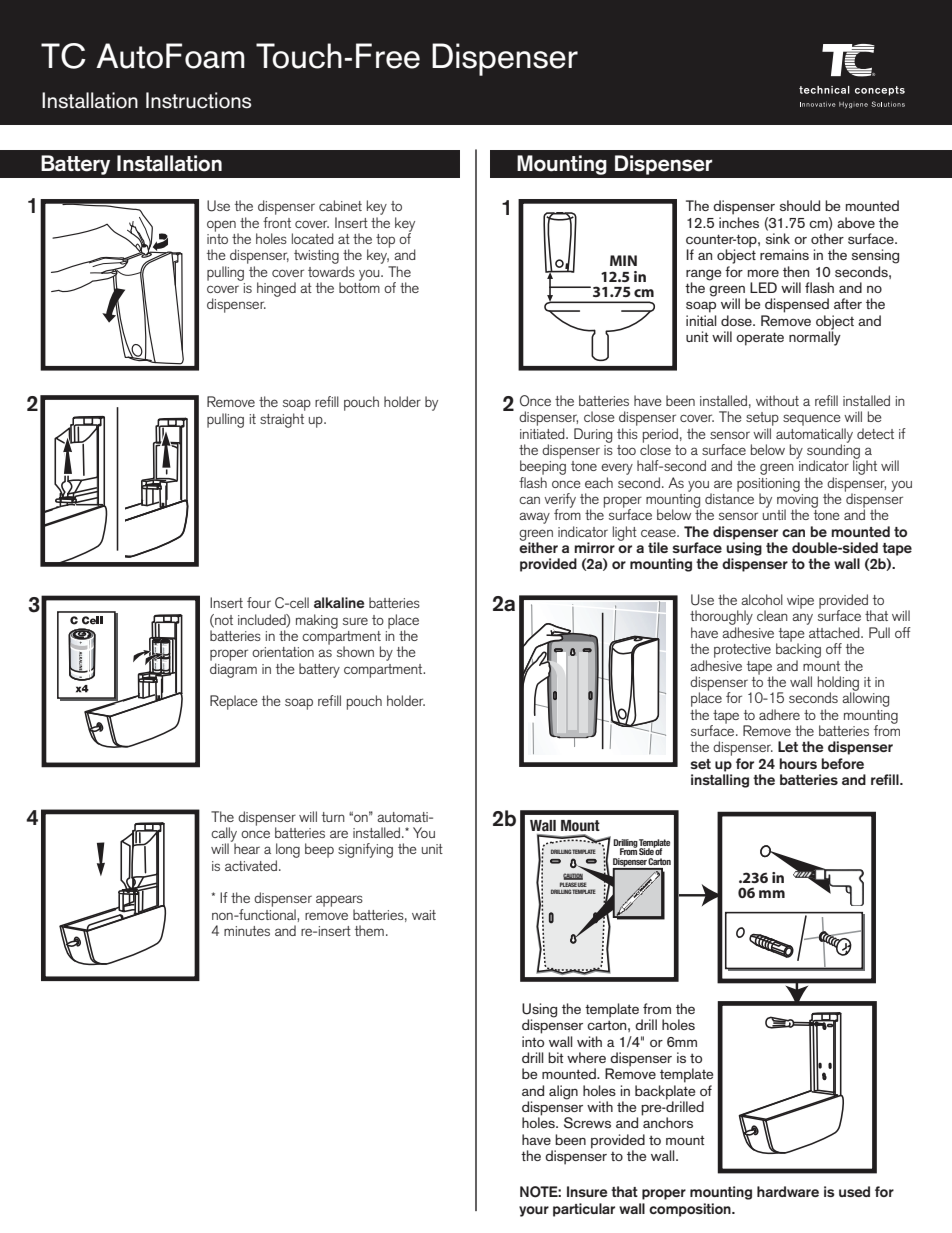 Image resolution: width=952 pixels, height=1233 pixels. Describe the element at coordinates (798, 649) in the screenshot. I see `backing` at that location.
